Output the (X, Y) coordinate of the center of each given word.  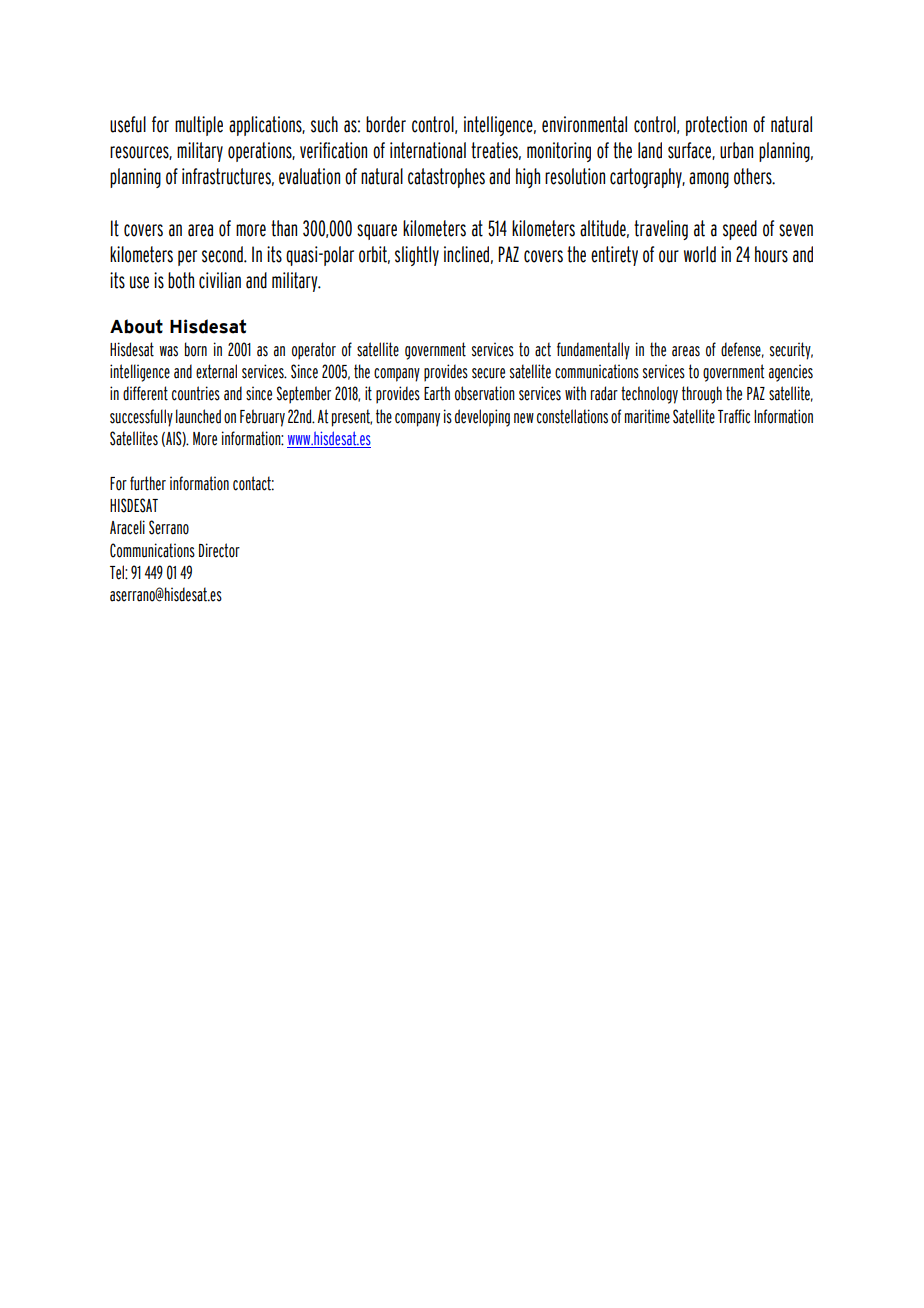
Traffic (734, 416)
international (428, 150)
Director (219, 550)
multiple (199, 126)
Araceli (127, 527)
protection (716, 126)
